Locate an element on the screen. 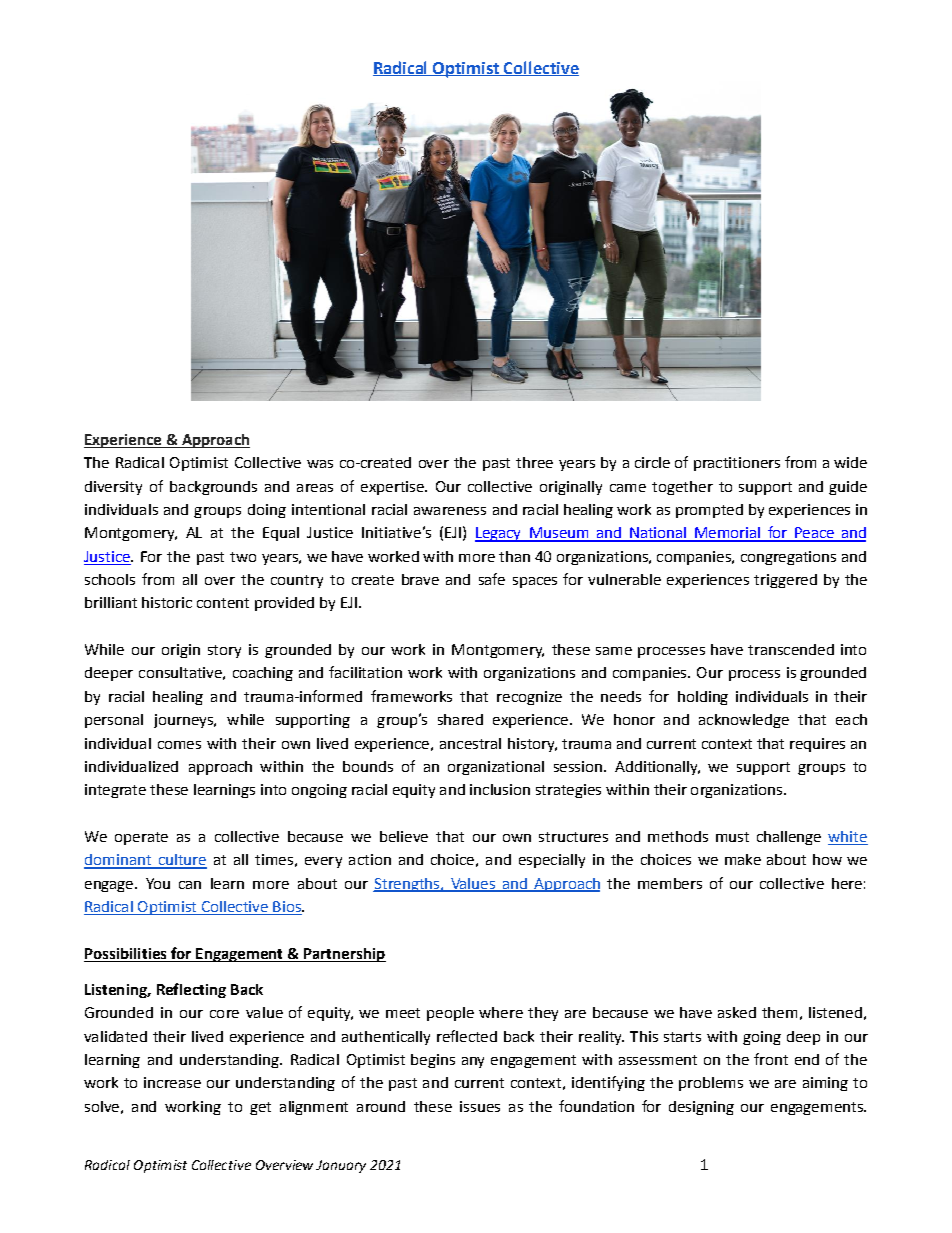 The height and width of the screenshot is (1233, 952). diversity is located at coordinates (113, 488).
